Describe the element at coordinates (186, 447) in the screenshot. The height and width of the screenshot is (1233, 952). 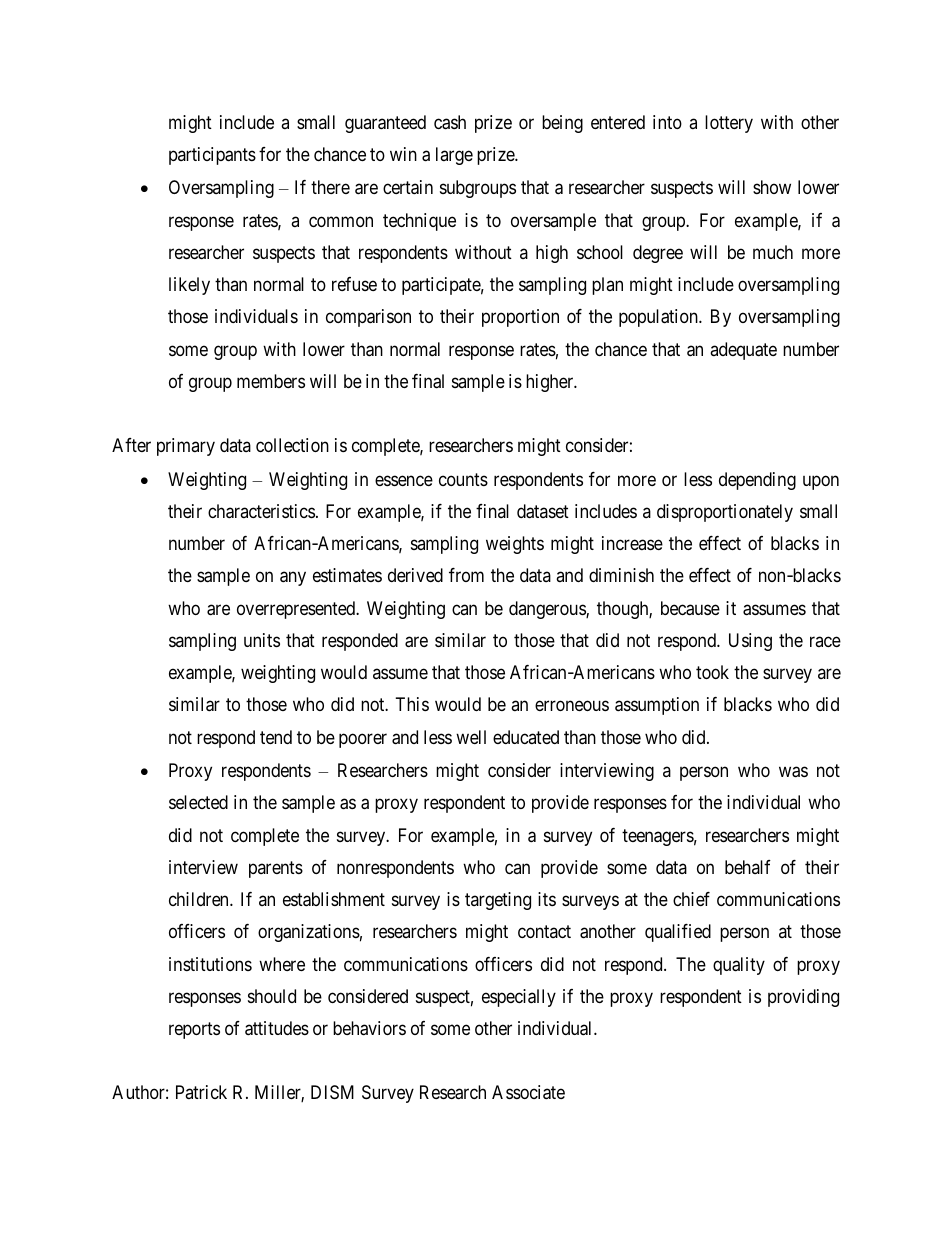
I see `primary` at that location.
